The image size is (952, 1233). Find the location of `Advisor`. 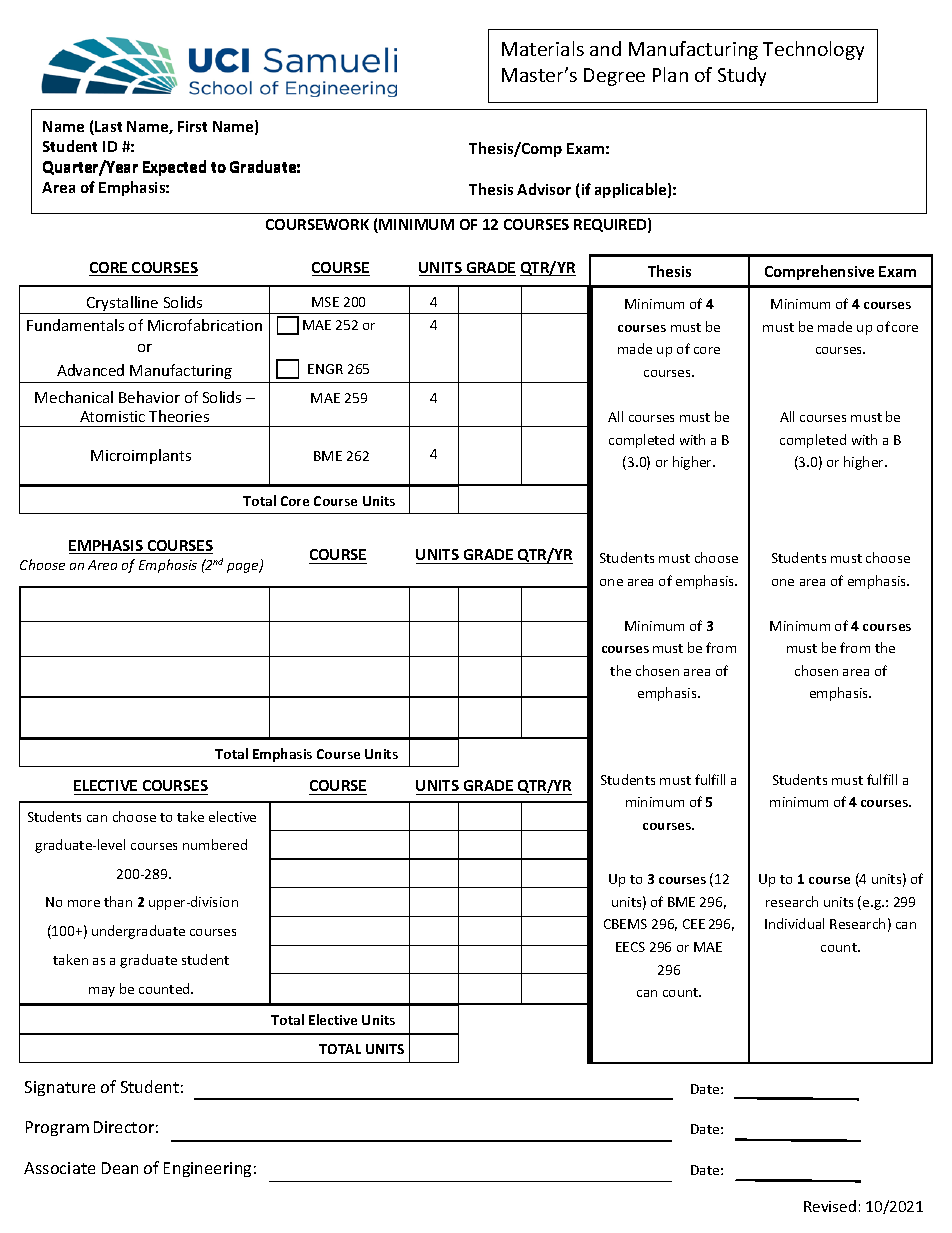

Advisor is located at coordinates (544, 189).
